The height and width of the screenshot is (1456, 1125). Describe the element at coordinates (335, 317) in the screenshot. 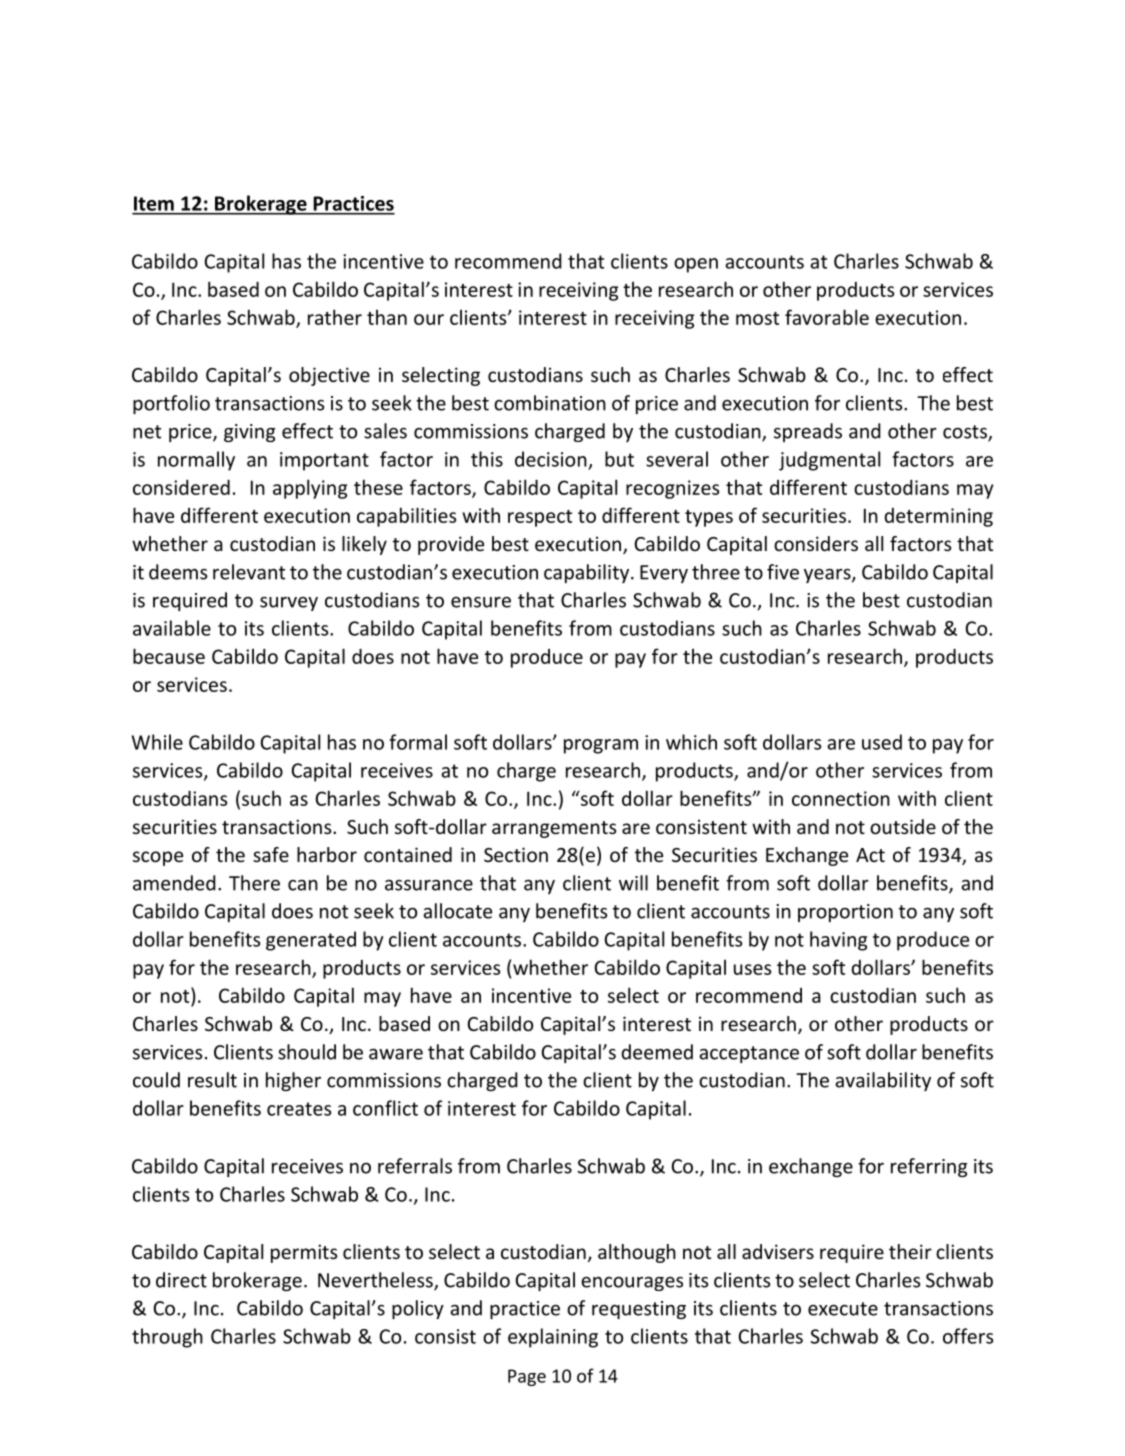

I see `rather` at that location.
